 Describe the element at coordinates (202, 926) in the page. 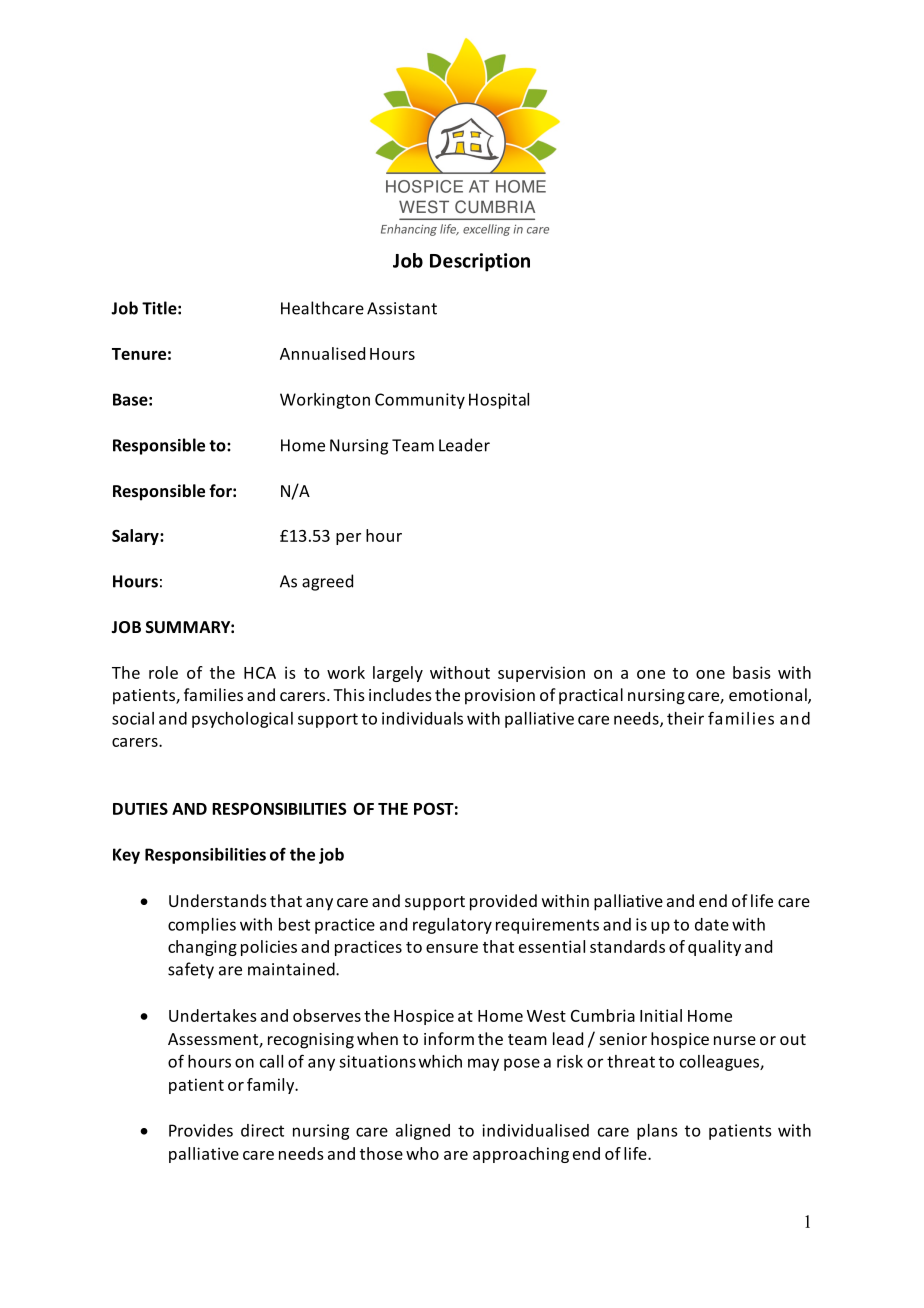

I see `complies` at that location.
